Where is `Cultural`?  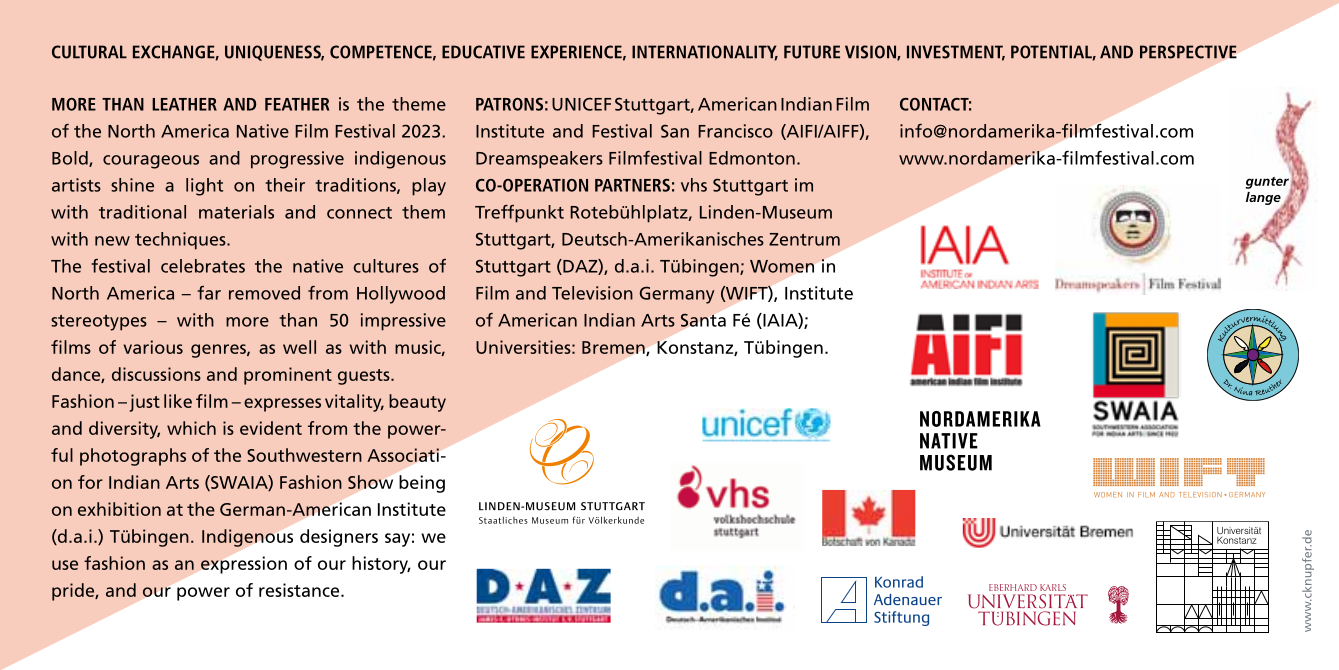 Cultural is located at coordinates (89, 52).
